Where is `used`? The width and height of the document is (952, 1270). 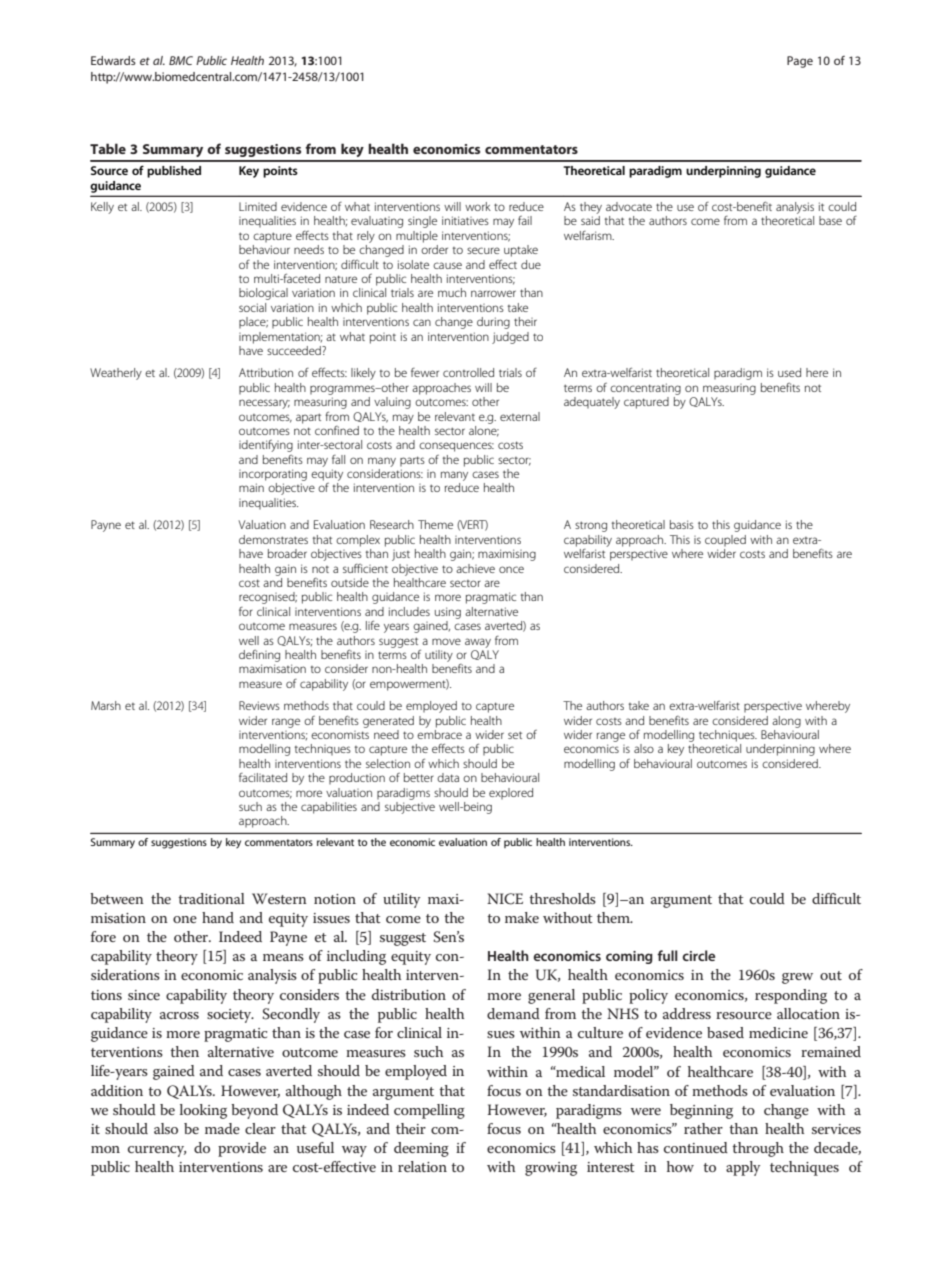 used is located at coordinates (789, 372).
